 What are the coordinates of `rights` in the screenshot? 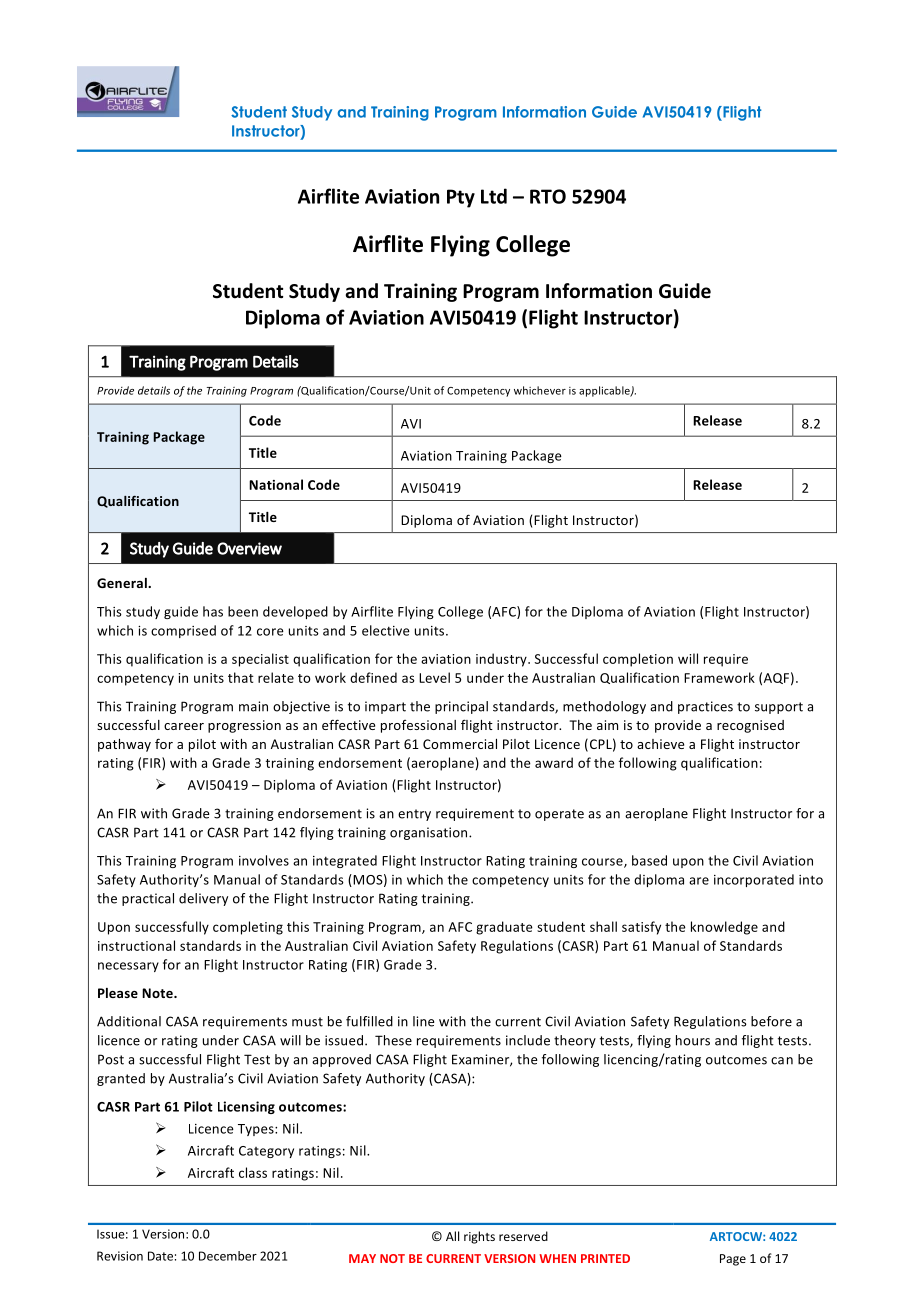 It's located at (479, 1237).
